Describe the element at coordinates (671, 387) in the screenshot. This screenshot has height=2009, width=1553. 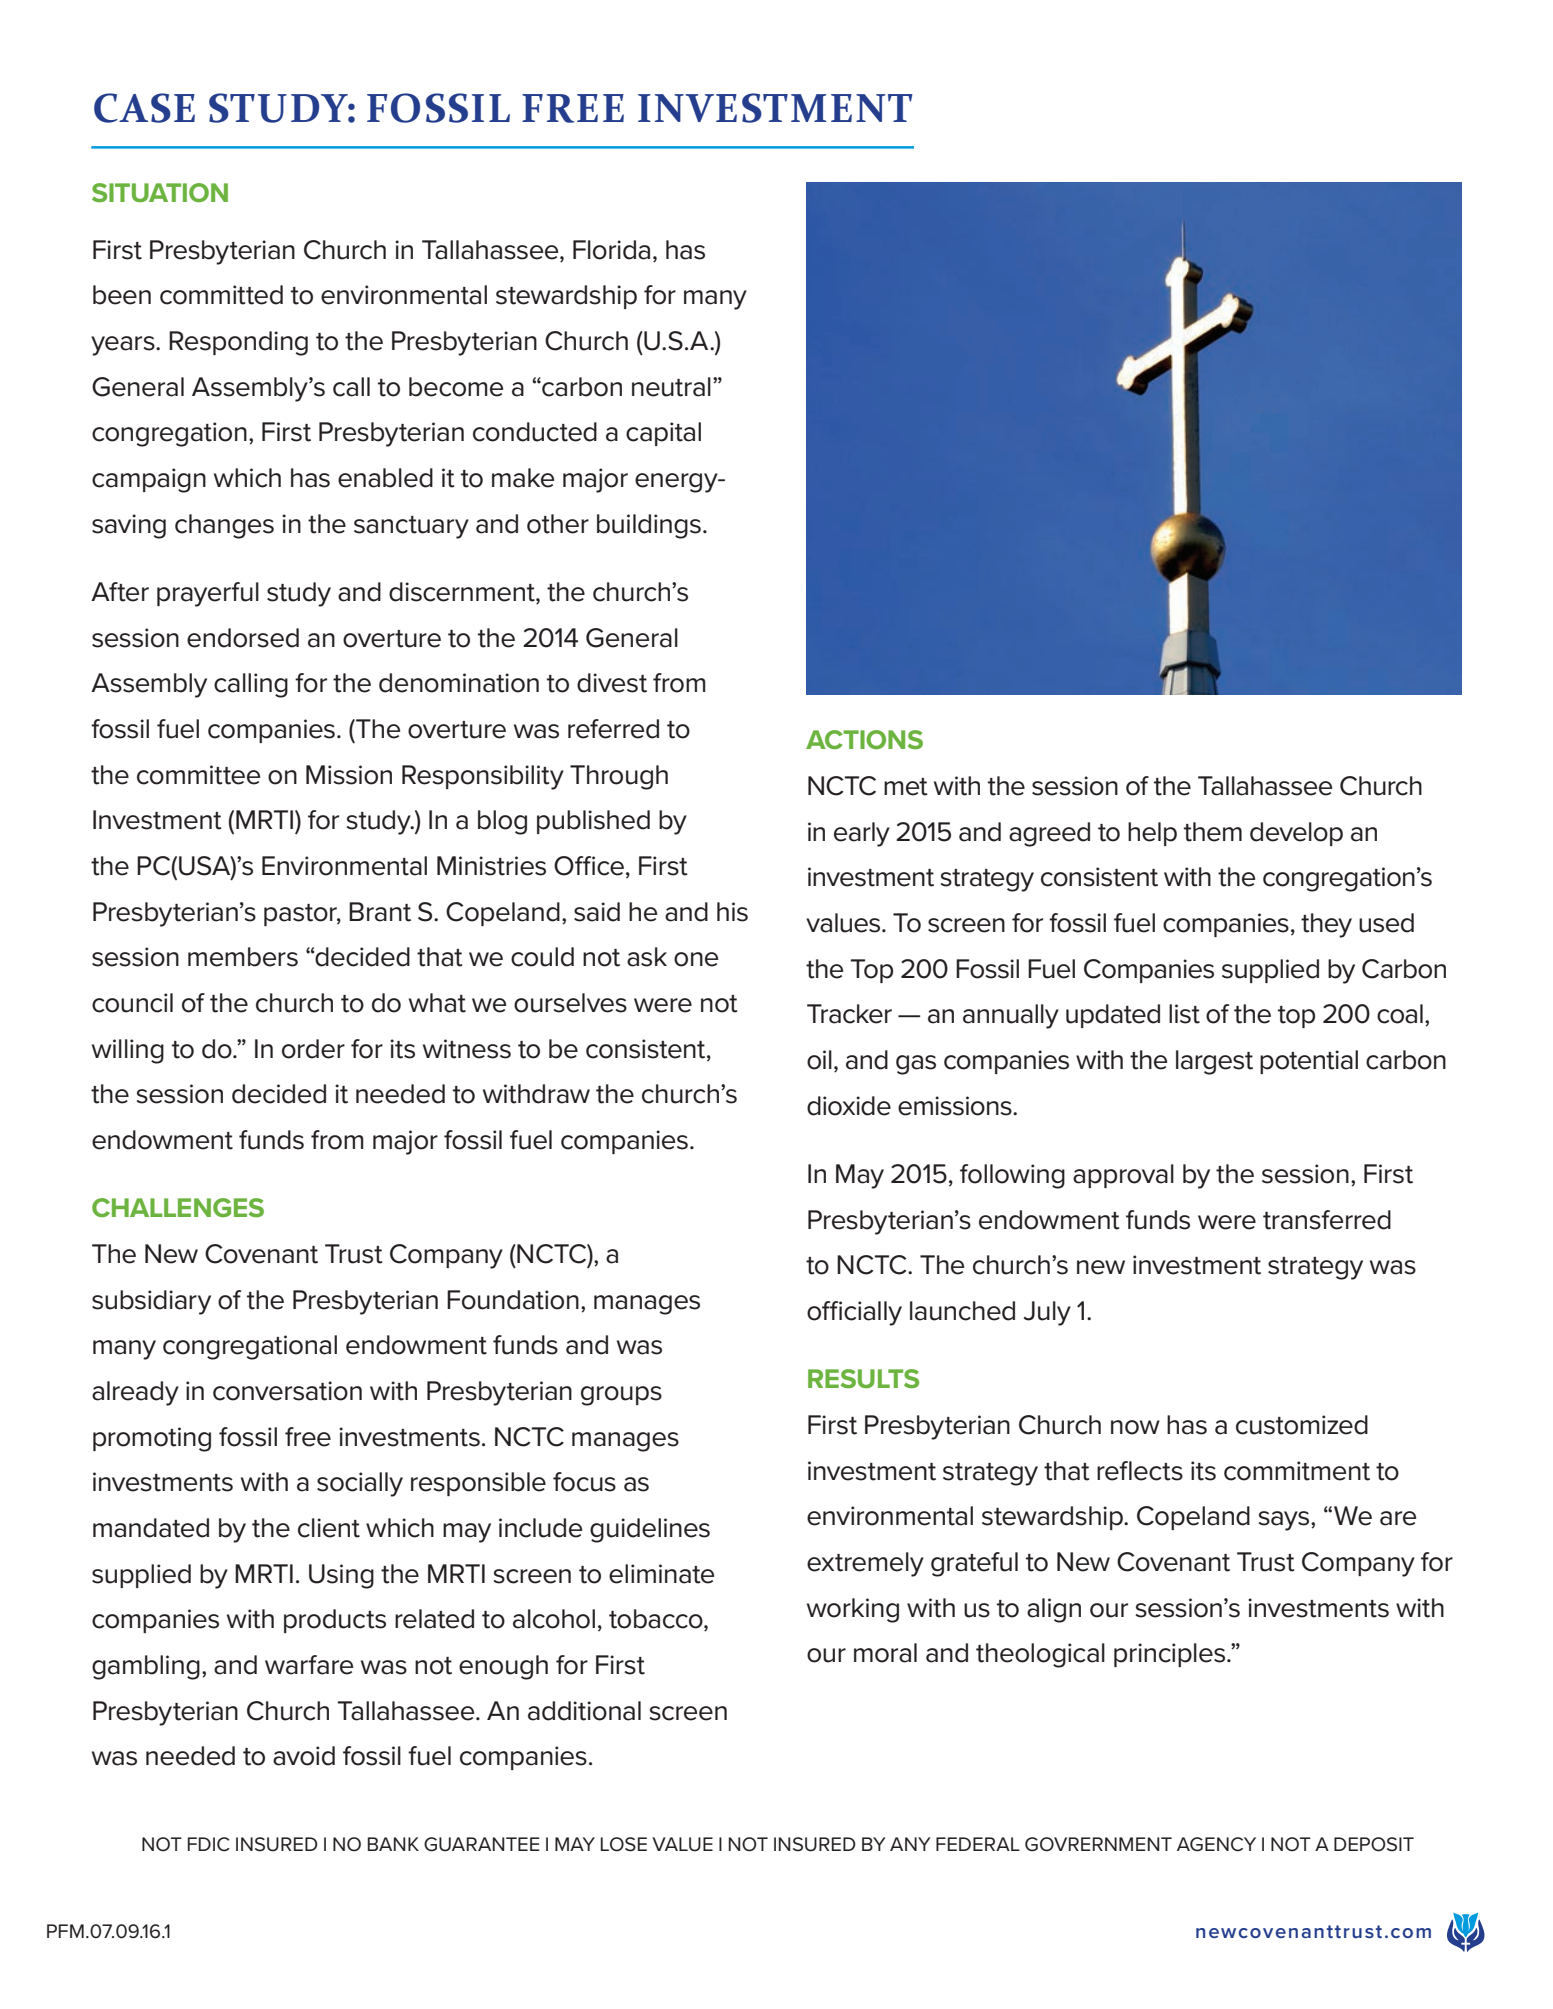
I see `neutral` at that location.
